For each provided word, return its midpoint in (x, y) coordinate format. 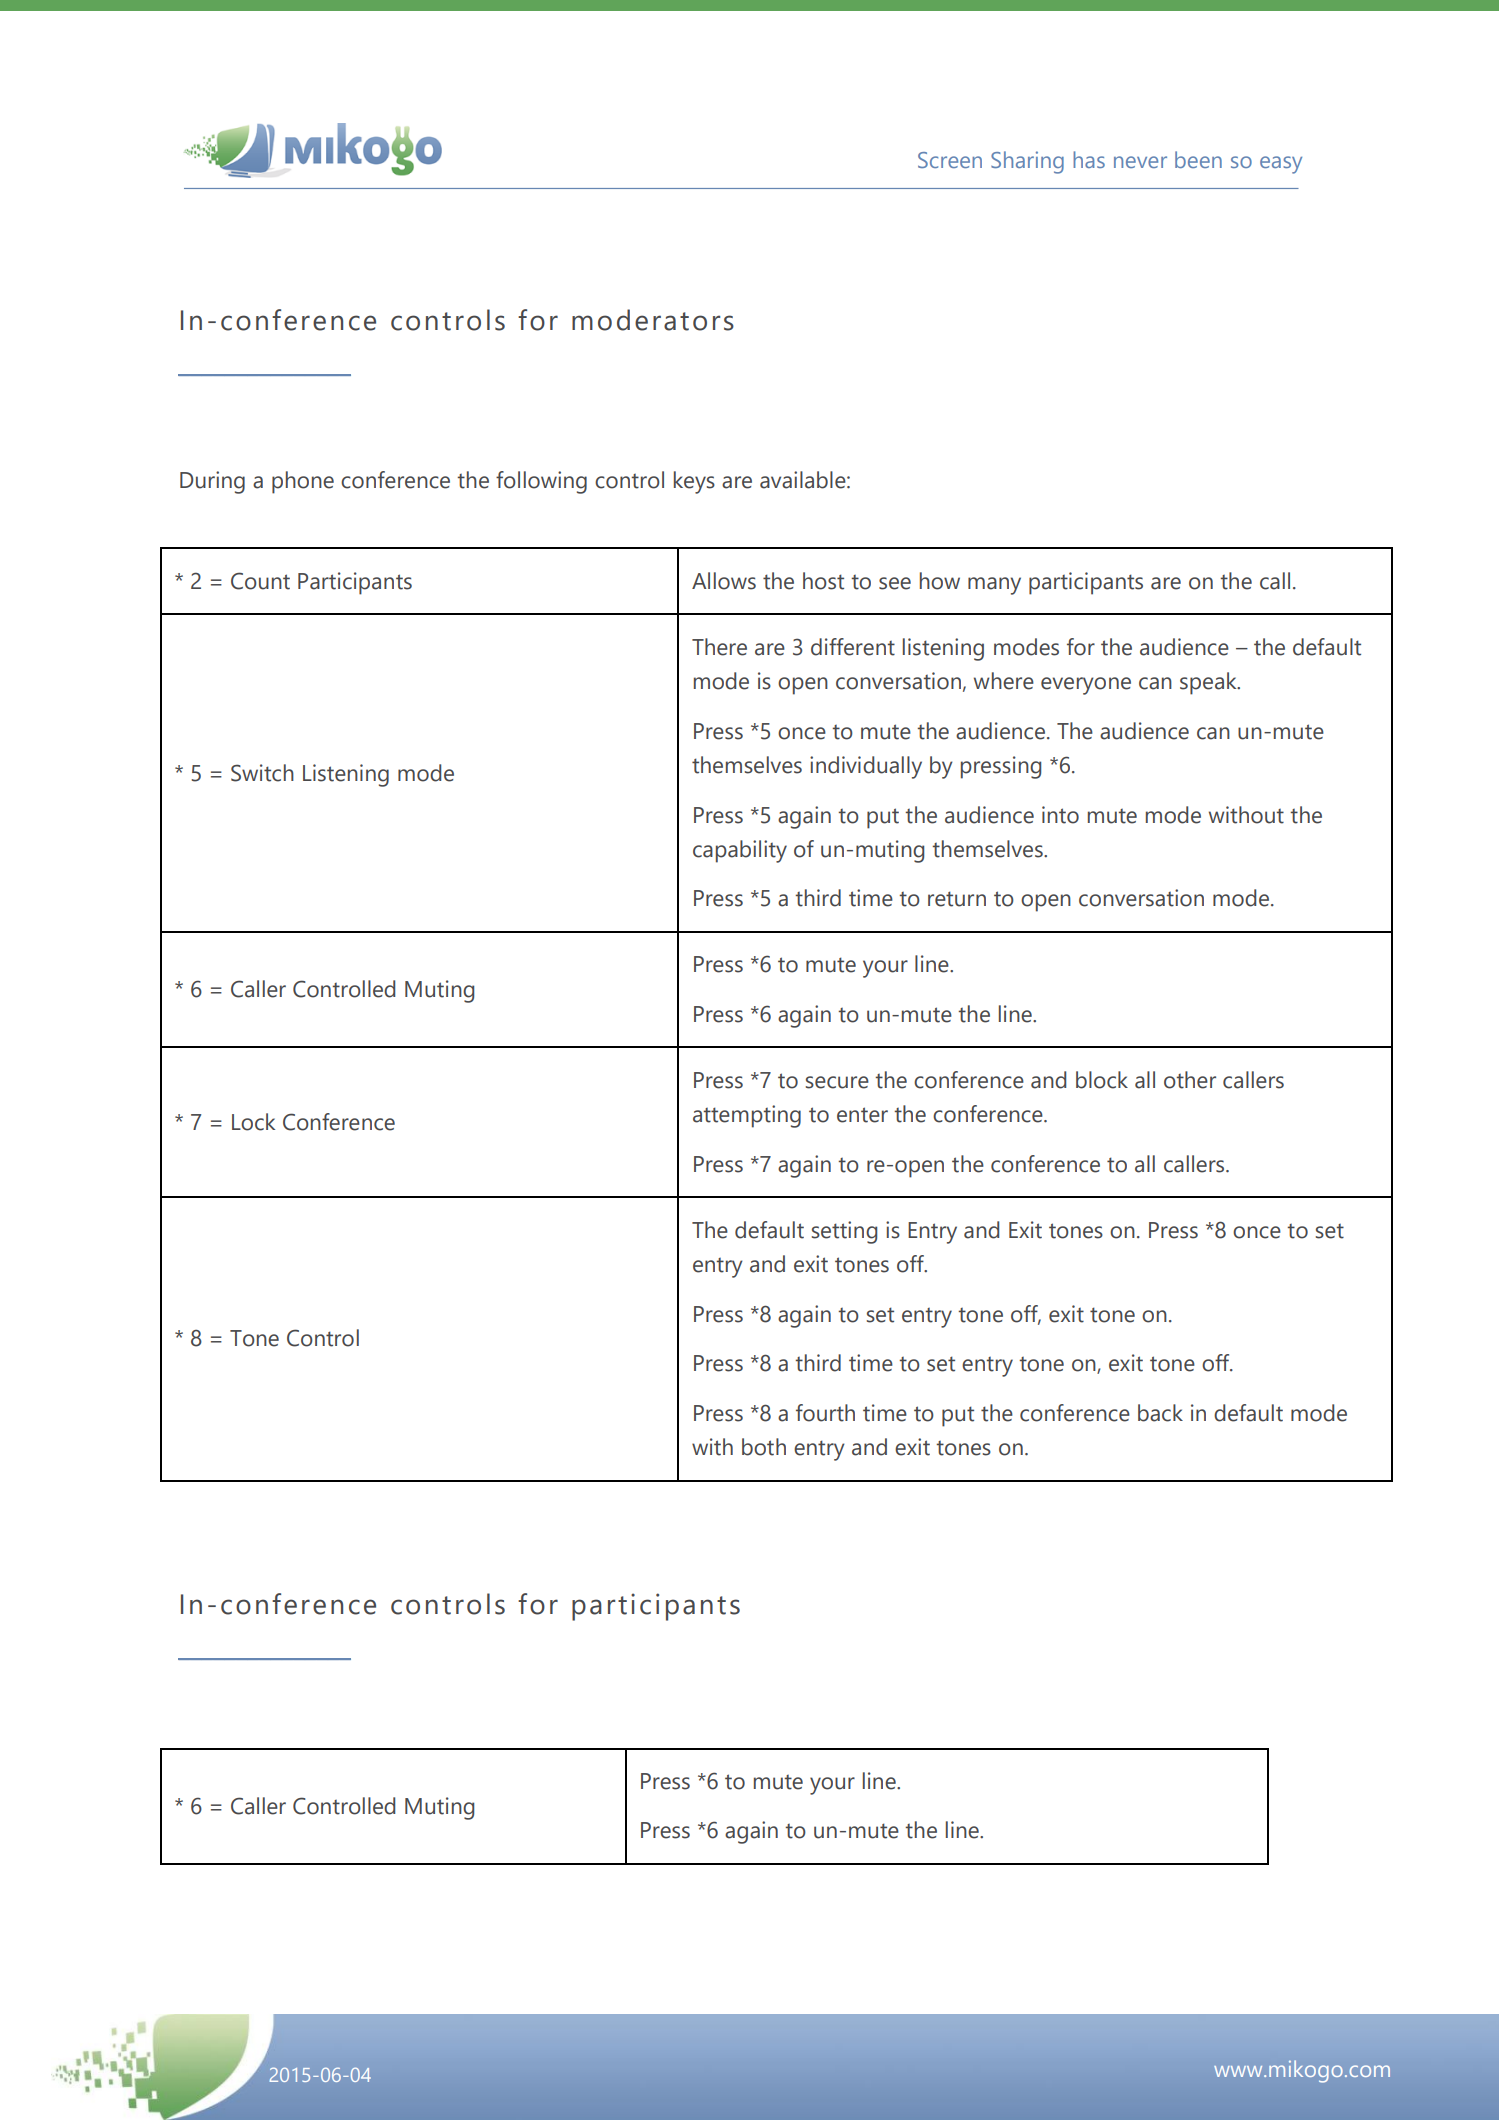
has (1089, 159)
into (1060, 815)
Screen (950, 160)
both (764, 1447)
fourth (825, 1413)
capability (740, 851)
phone (303, 482)
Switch (262, 773)
